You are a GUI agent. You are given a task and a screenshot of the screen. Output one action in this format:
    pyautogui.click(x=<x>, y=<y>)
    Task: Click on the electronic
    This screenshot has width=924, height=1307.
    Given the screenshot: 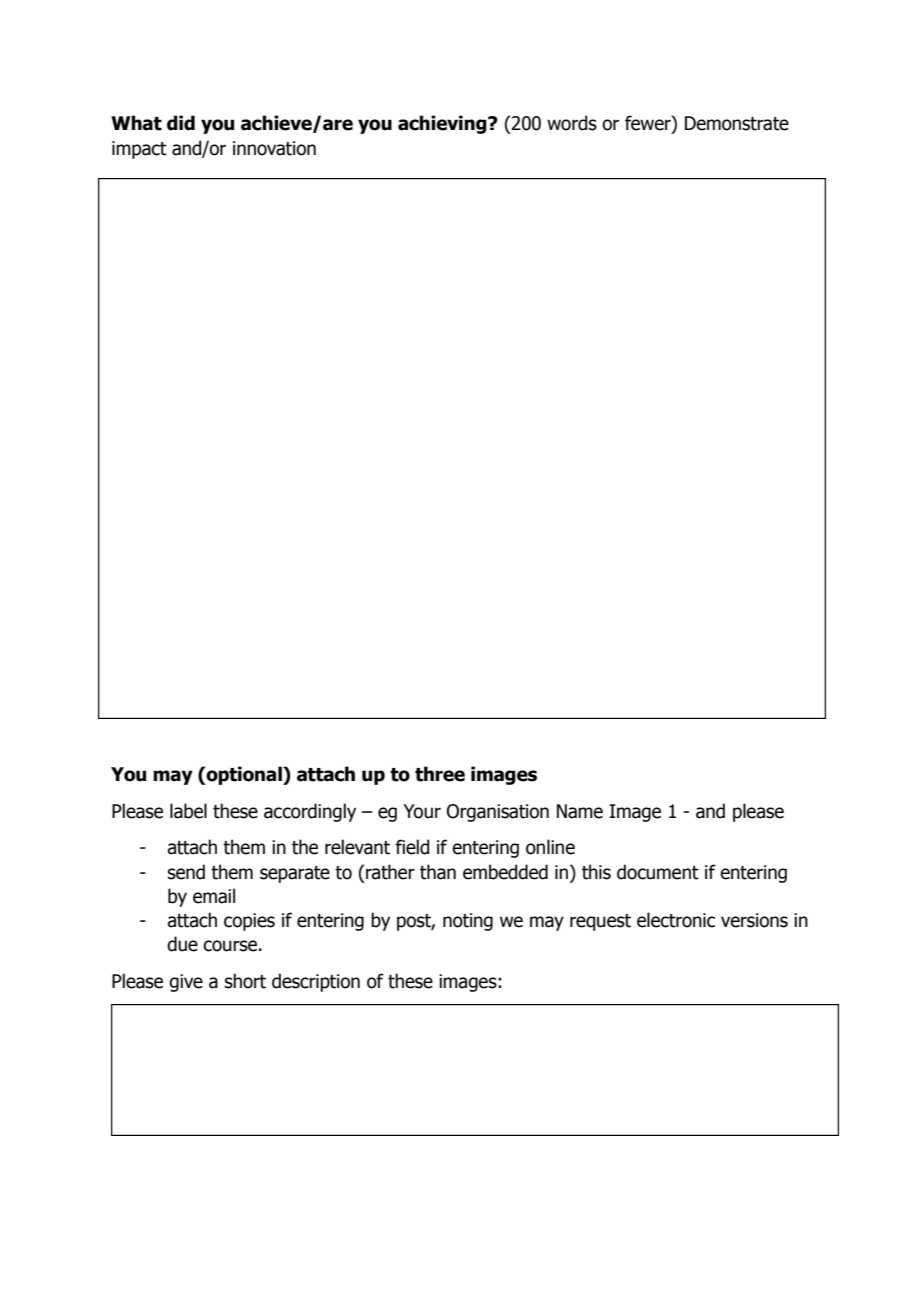 What is the action you would take?
    pyautogui.click(x=676, y=920)
